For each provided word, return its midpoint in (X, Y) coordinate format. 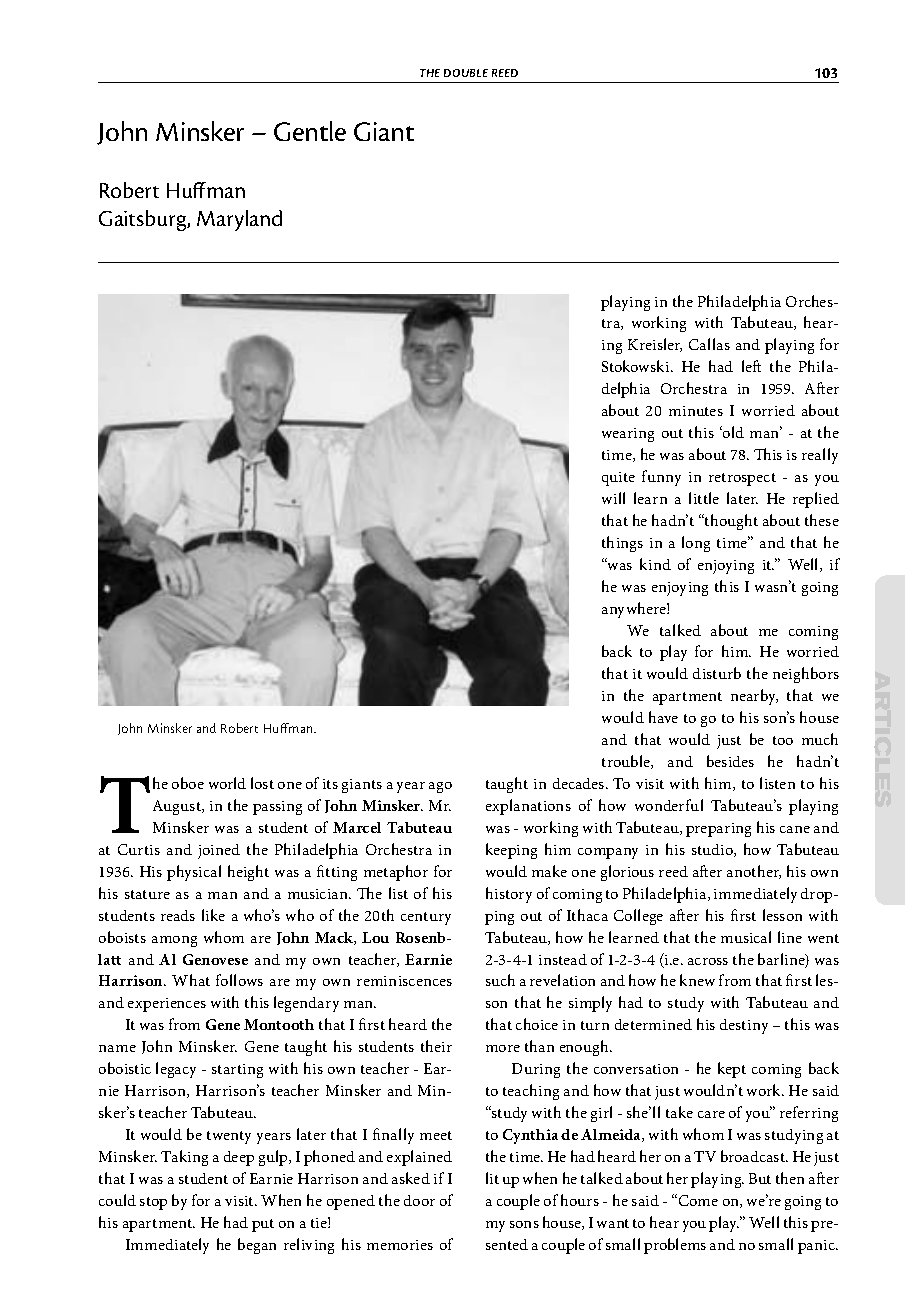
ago (440, 787)
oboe (188, 783)
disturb (717, 673)
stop (153, 1203)
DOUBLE (466, 73)
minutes (696, 411)
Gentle (310, 131)
